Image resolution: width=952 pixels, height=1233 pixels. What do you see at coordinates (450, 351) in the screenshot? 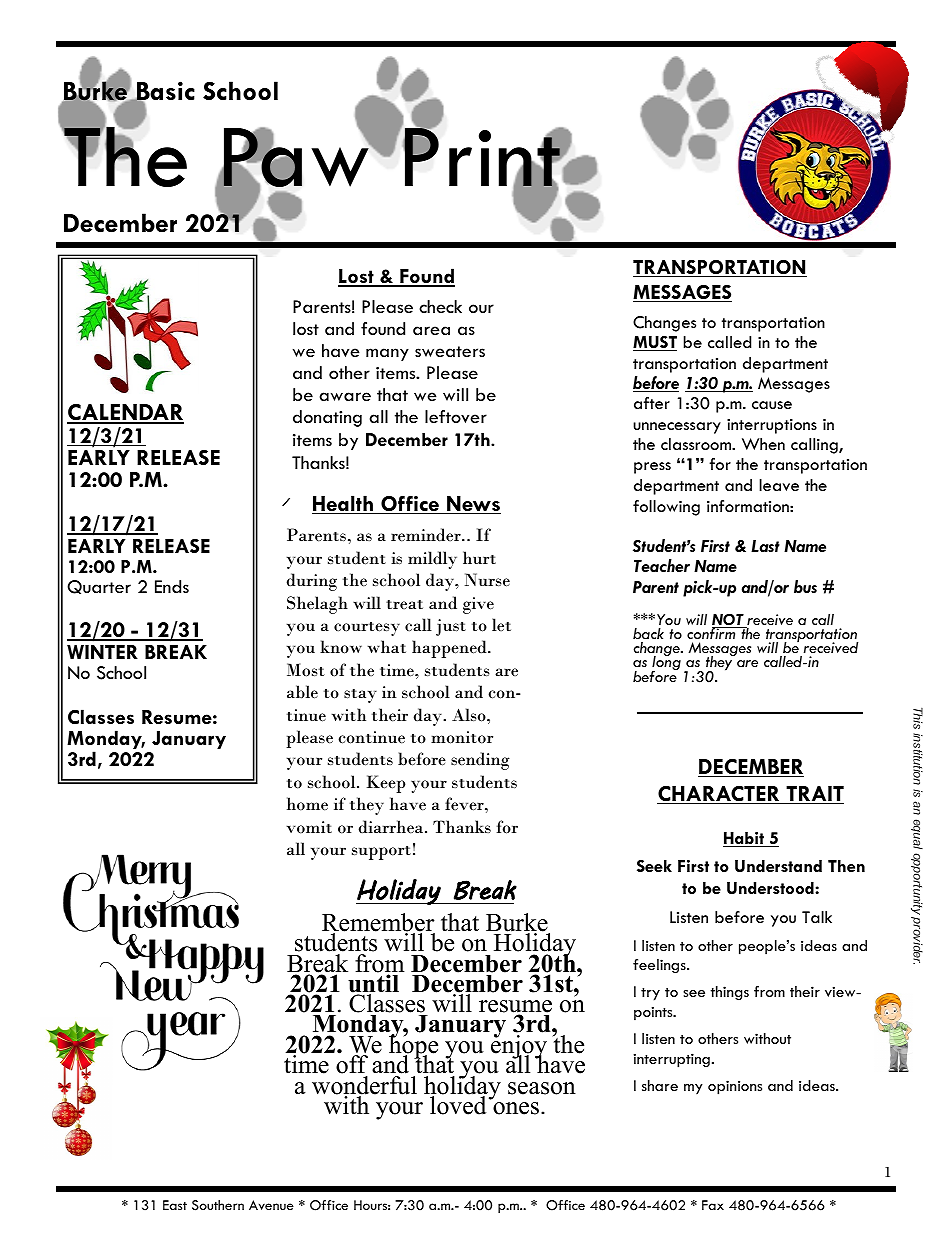
I see `sweaters` at bounding box center [450, 351].
